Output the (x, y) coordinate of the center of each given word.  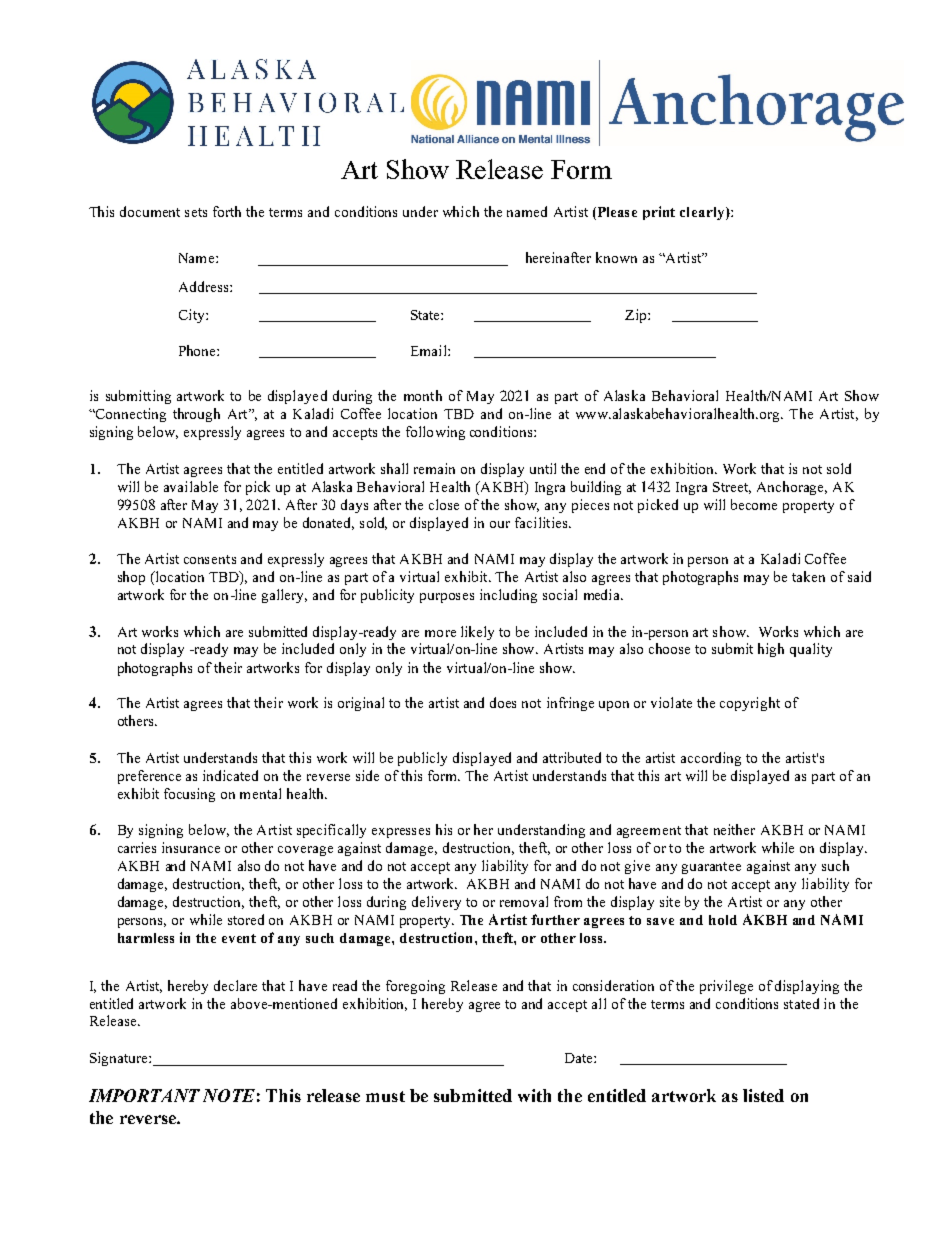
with (534, 1095)
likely (477, 633)
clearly (703, 213)
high (771, 650)
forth (227, 211)
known (616, 257)
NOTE (229, 1095)
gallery (284, 596)
